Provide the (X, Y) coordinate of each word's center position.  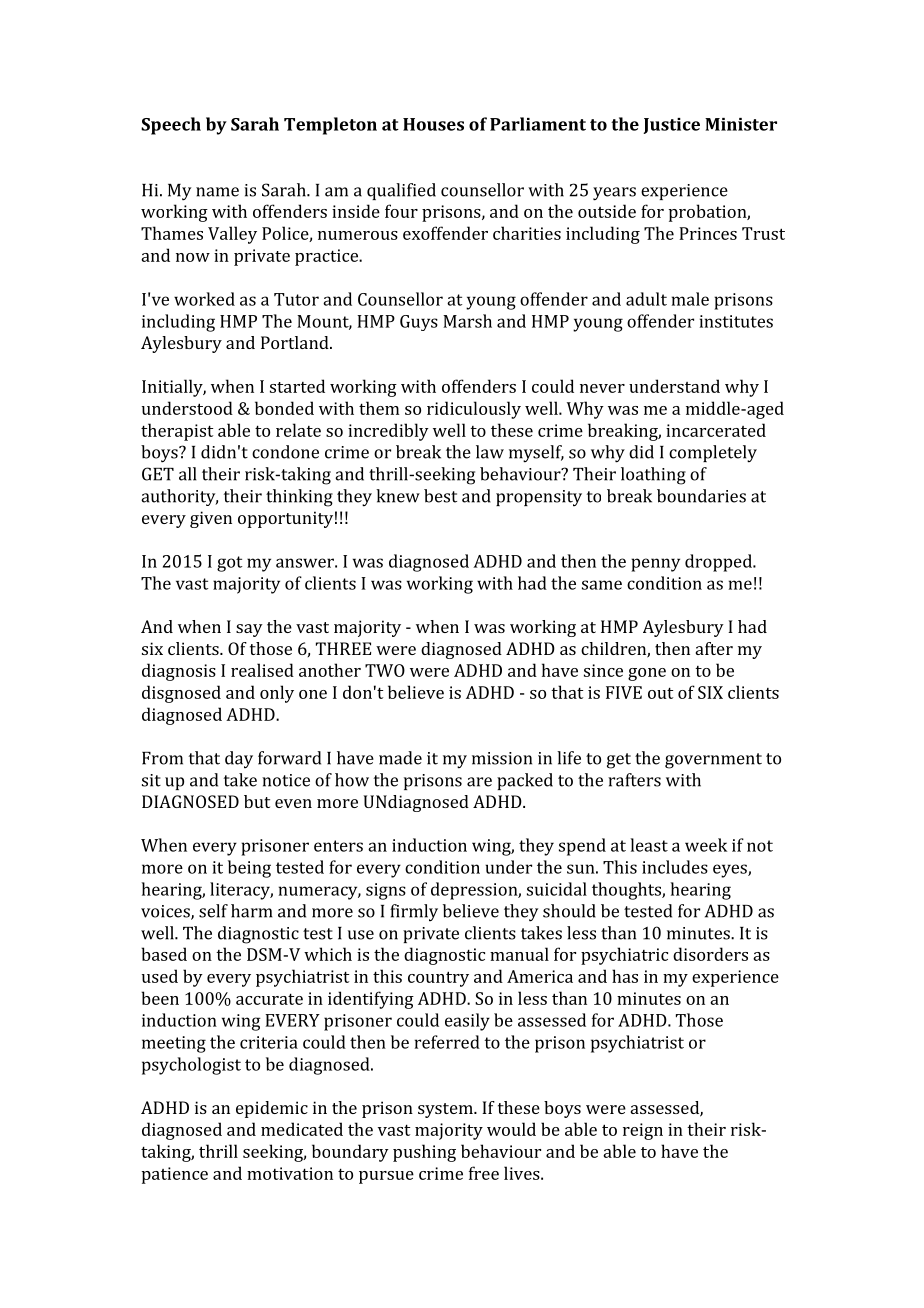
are (479, 782)
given (211, 519)
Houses (433, 124)
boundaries (701, 496)
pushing (424, 1153)
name (217, 192)
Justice (671, 126)
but (257, 801)
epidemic (272, 1109)
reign (643, 1131)
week (706, 845)
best (440, 496)
